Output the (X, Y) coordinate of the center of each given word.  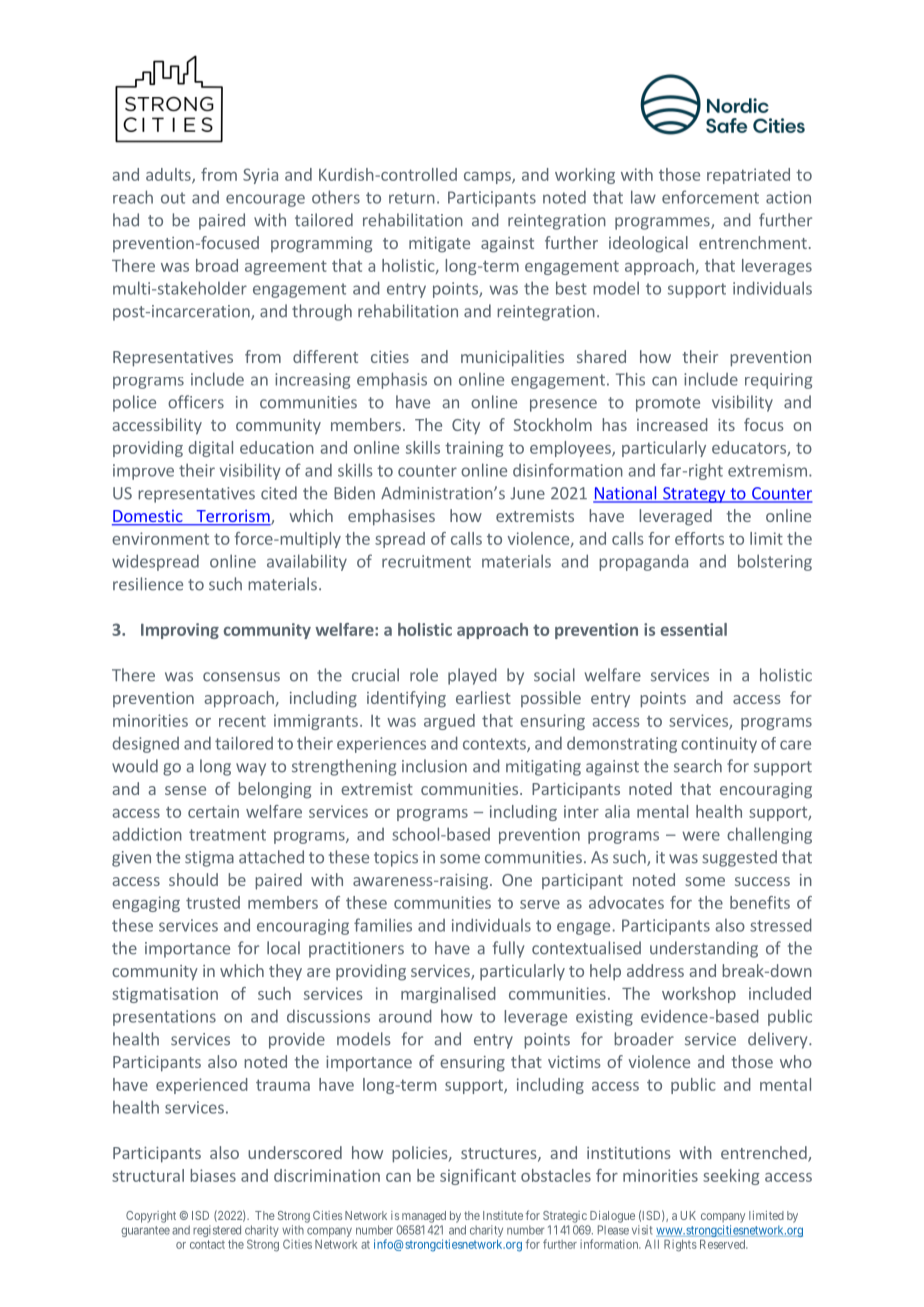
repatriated (748, 176)
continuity (719, 745)
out (173, 198)
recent (242, 721)
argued (449, 722)
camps (488, 178)
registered (217, 1231)
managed (424, 1217)
